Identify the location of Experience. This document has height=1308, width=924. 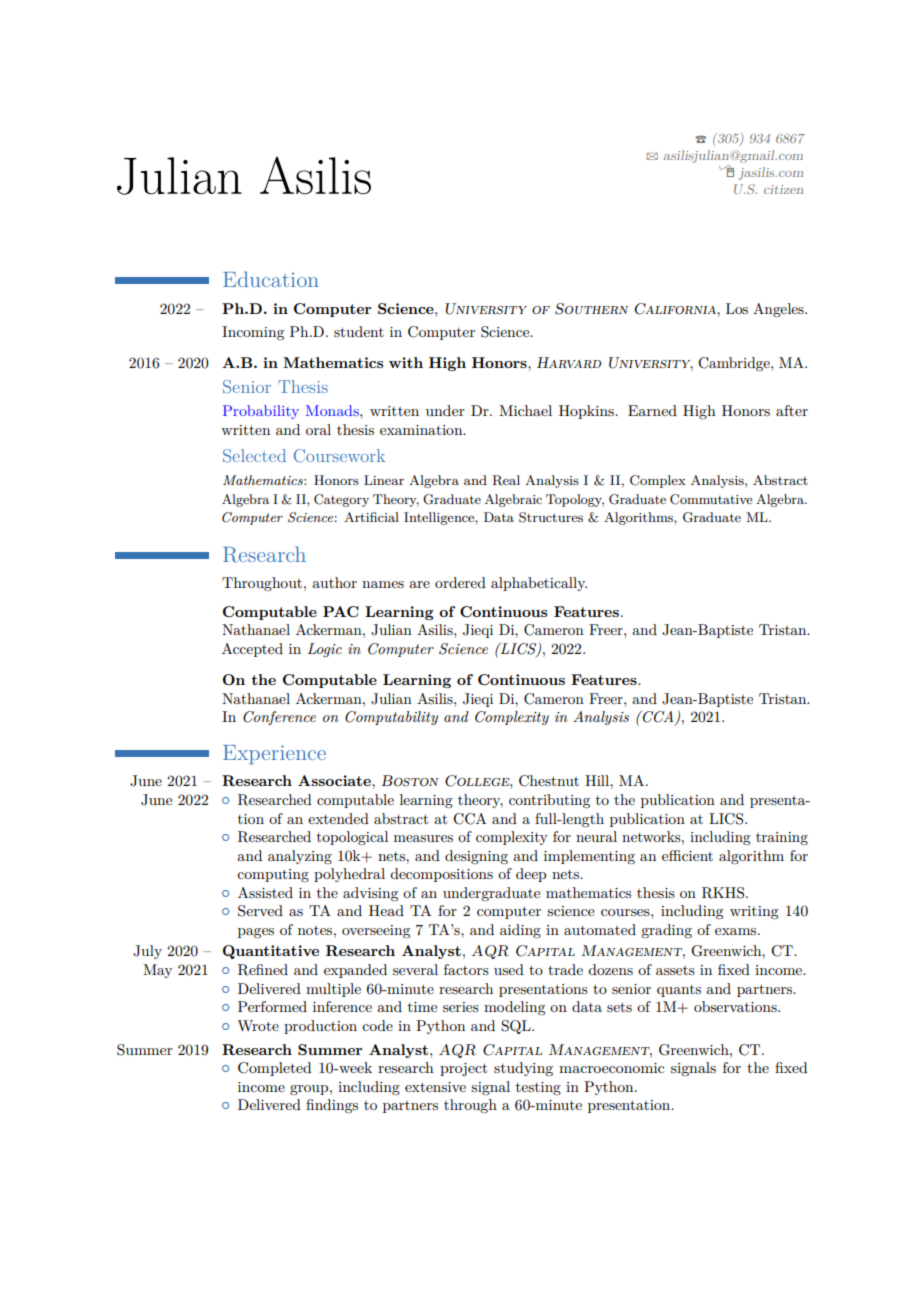
(274, 754).
